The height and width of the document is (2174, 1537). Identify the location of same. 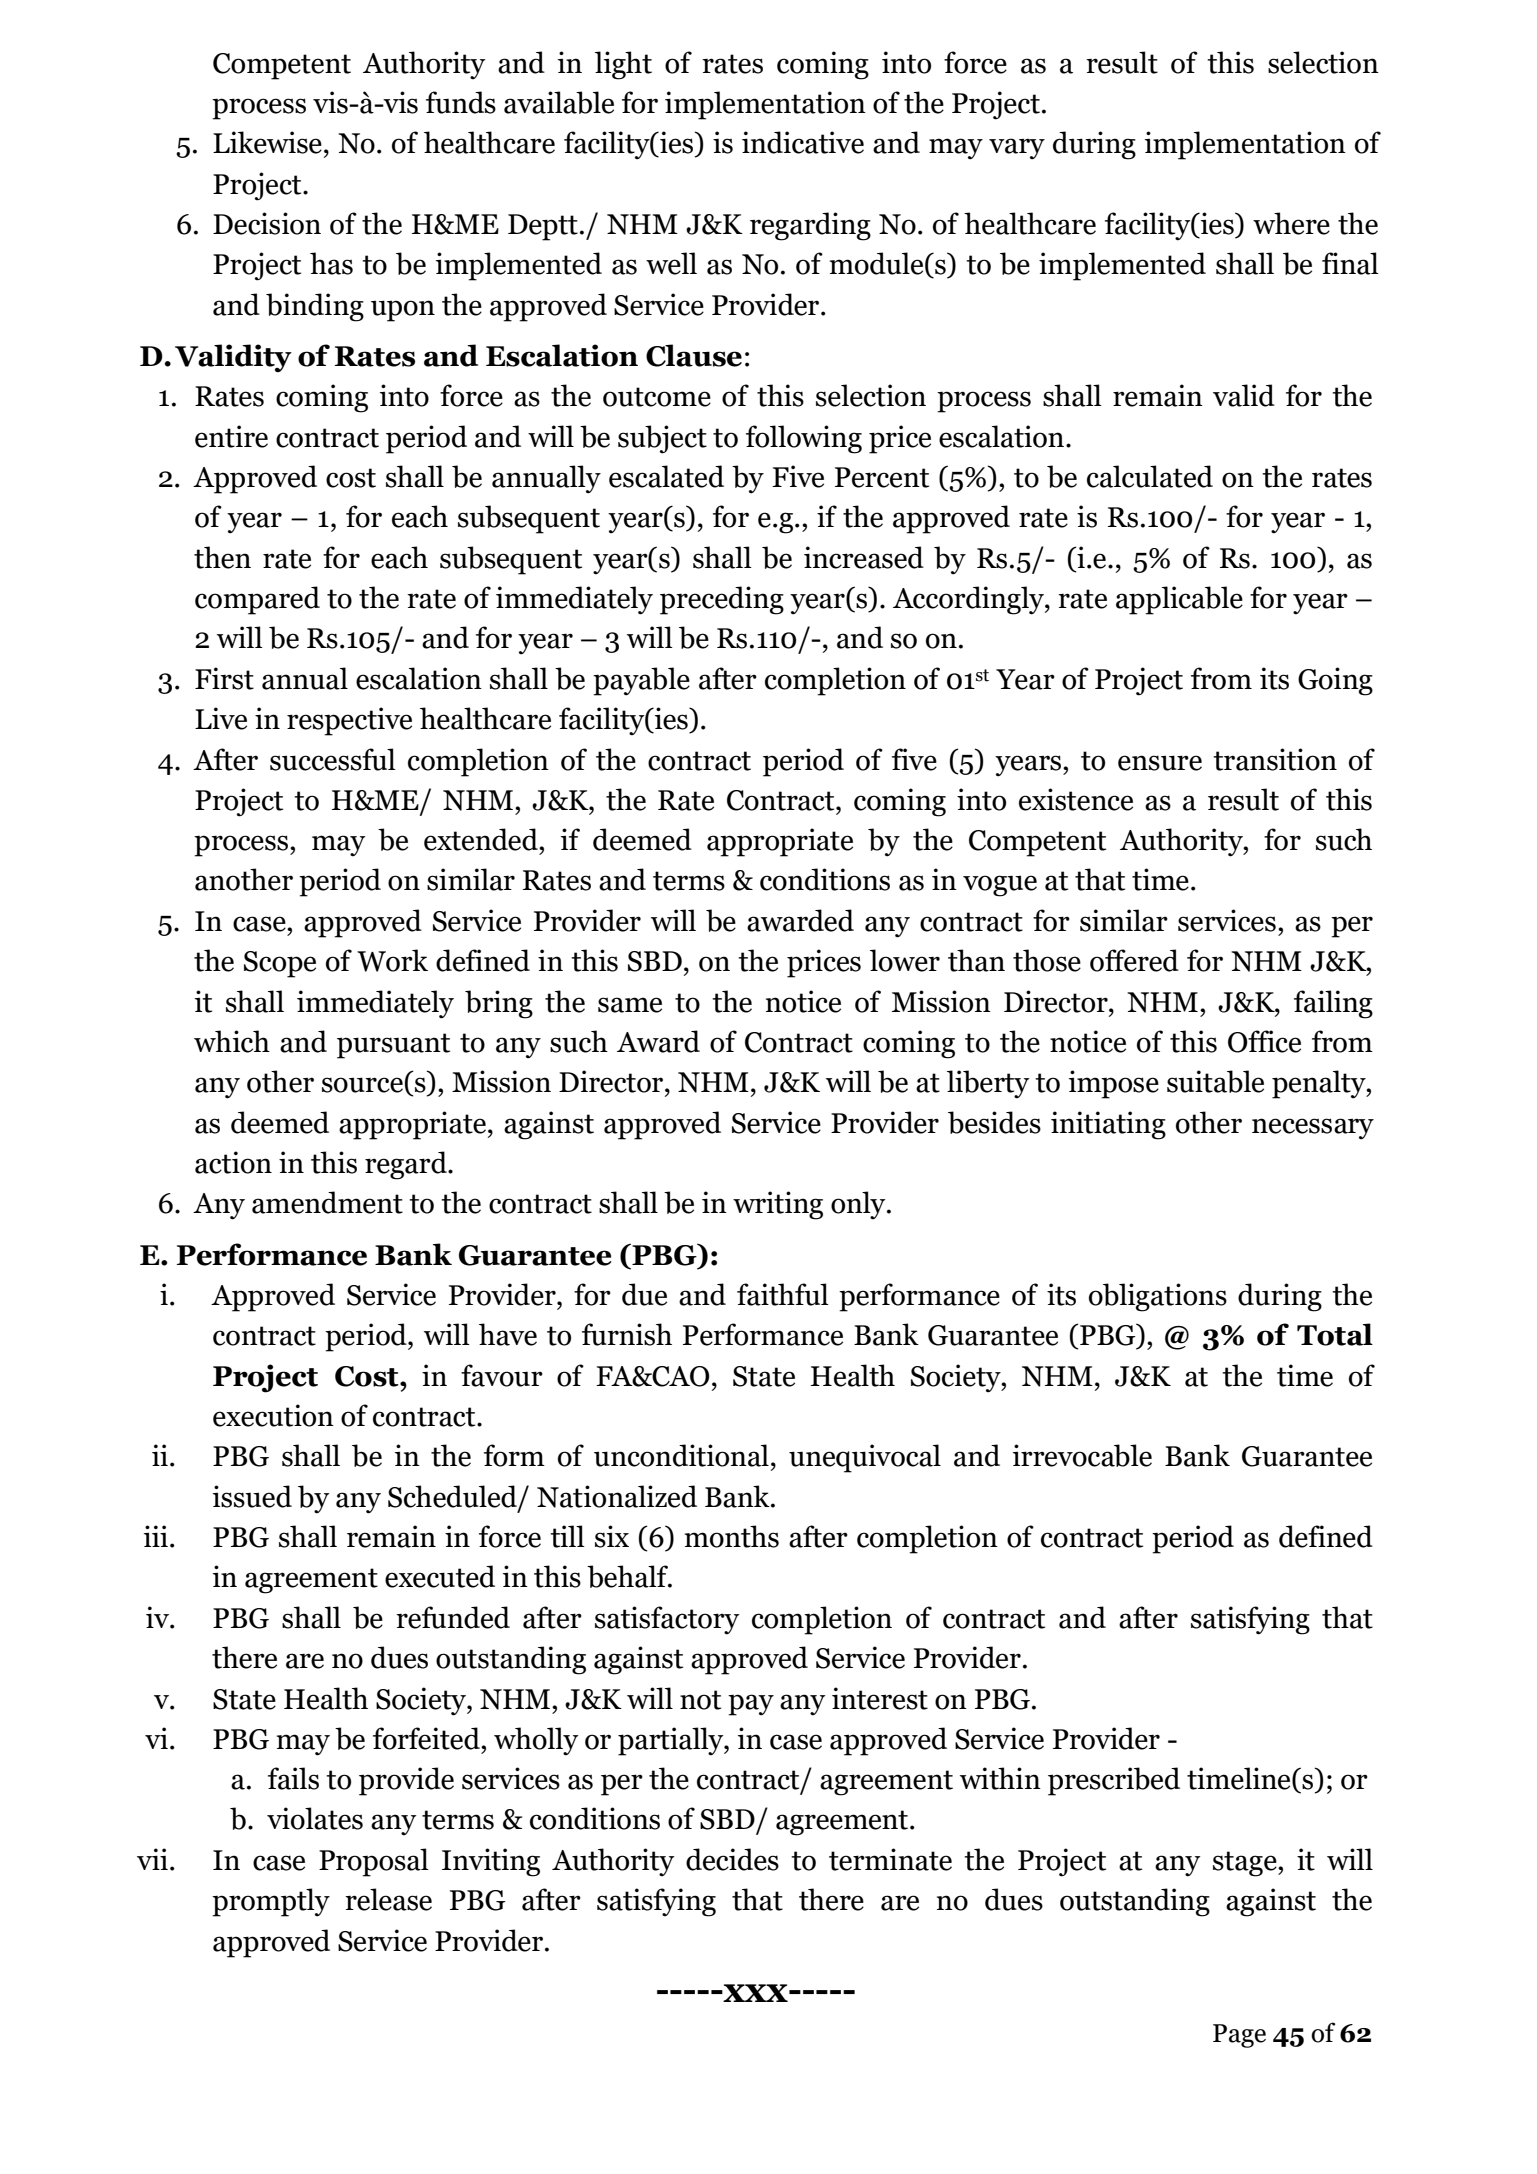
(630, 1005).
